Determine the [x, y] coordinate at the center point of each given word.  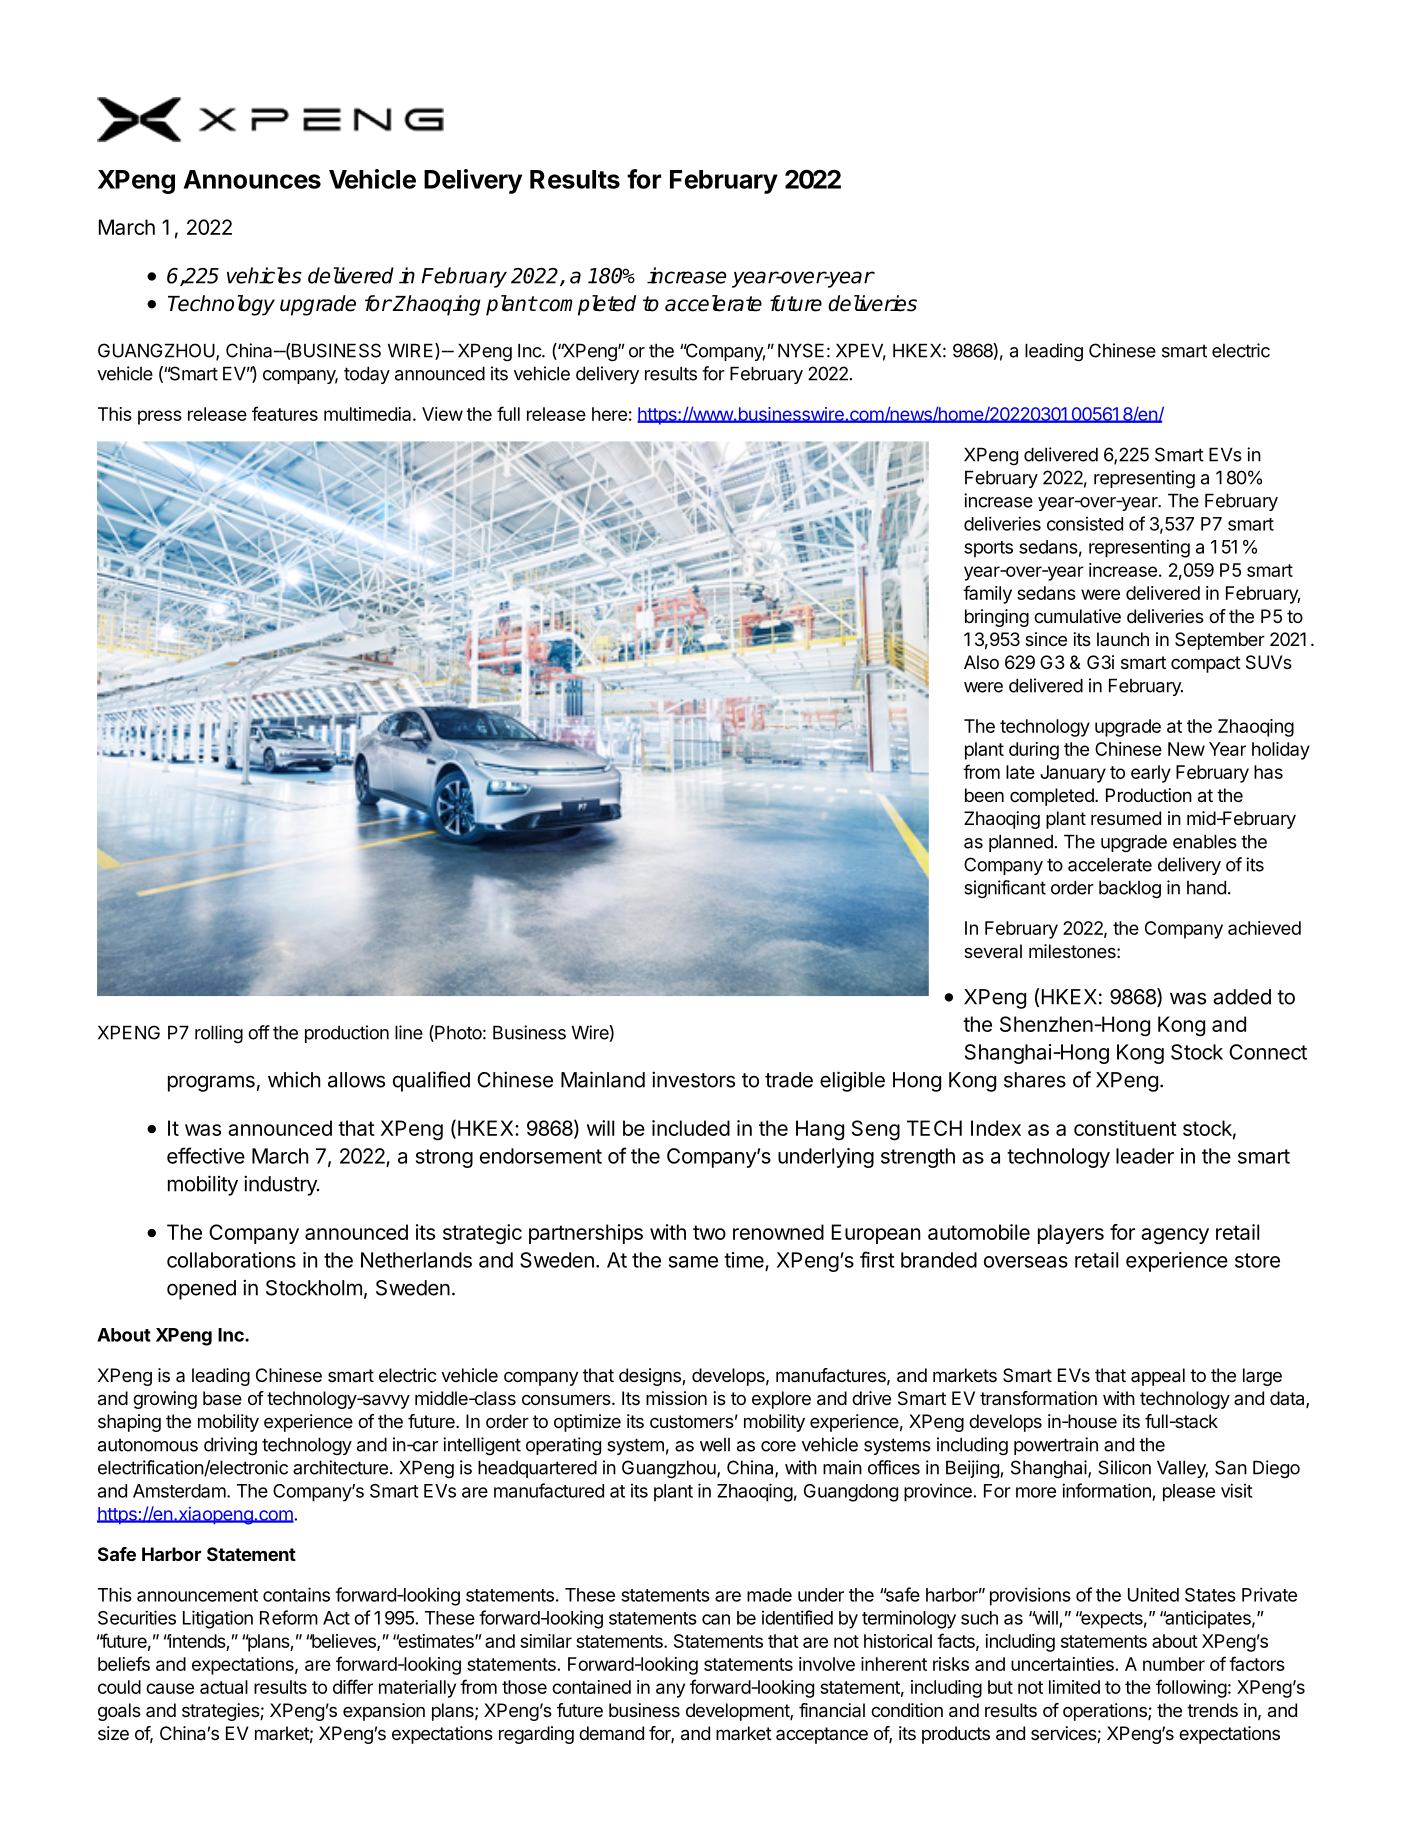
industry [281, 1185]
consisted [1085, 524]
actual [224, 1687]
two [709, 1232]
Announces [252, 179]
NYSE [801, 350]
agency [1175, 1236]
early [1151, 774]
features [285, 413]
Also [981, 662]
